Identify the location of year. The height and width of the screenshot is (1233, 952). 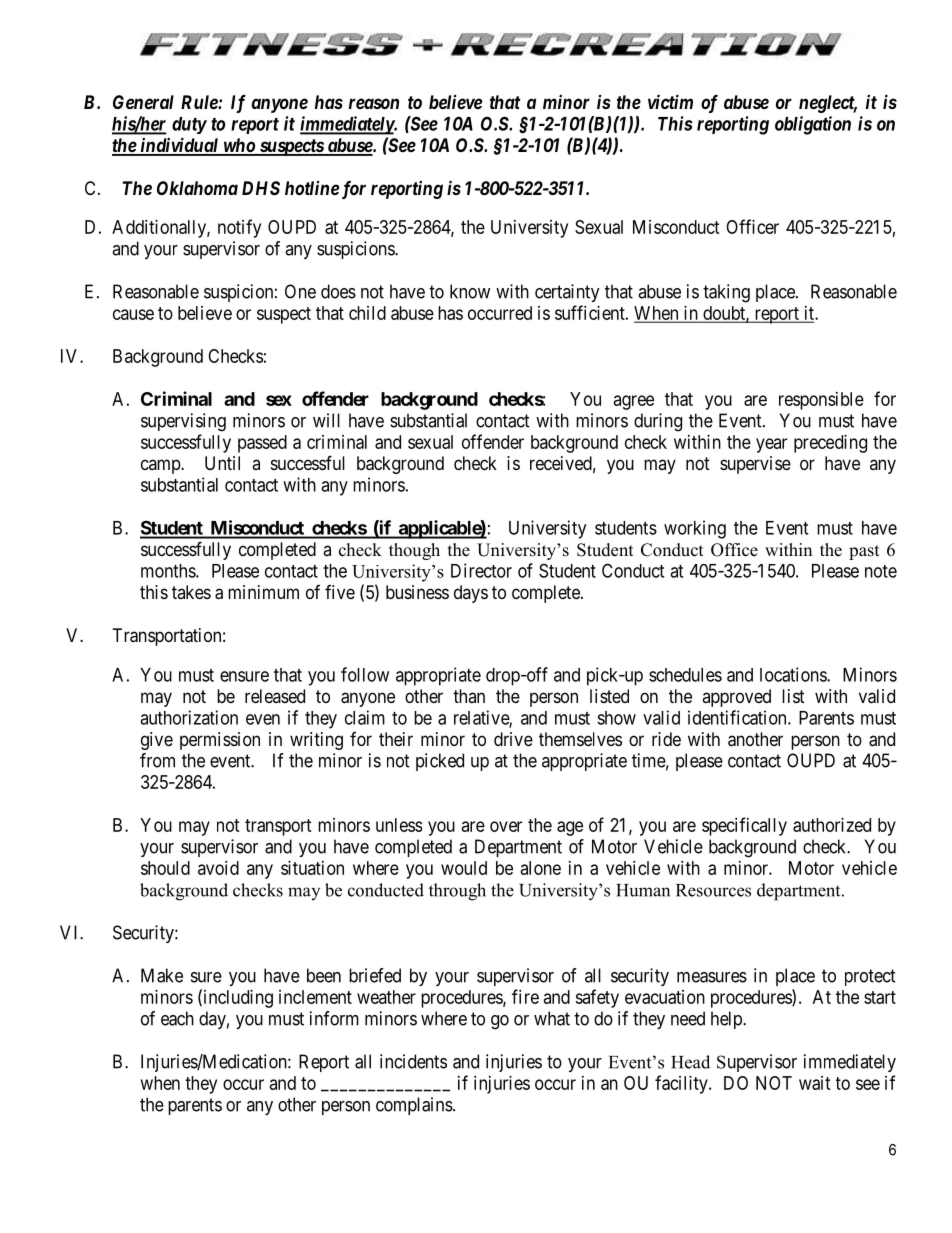
(771, 445).
